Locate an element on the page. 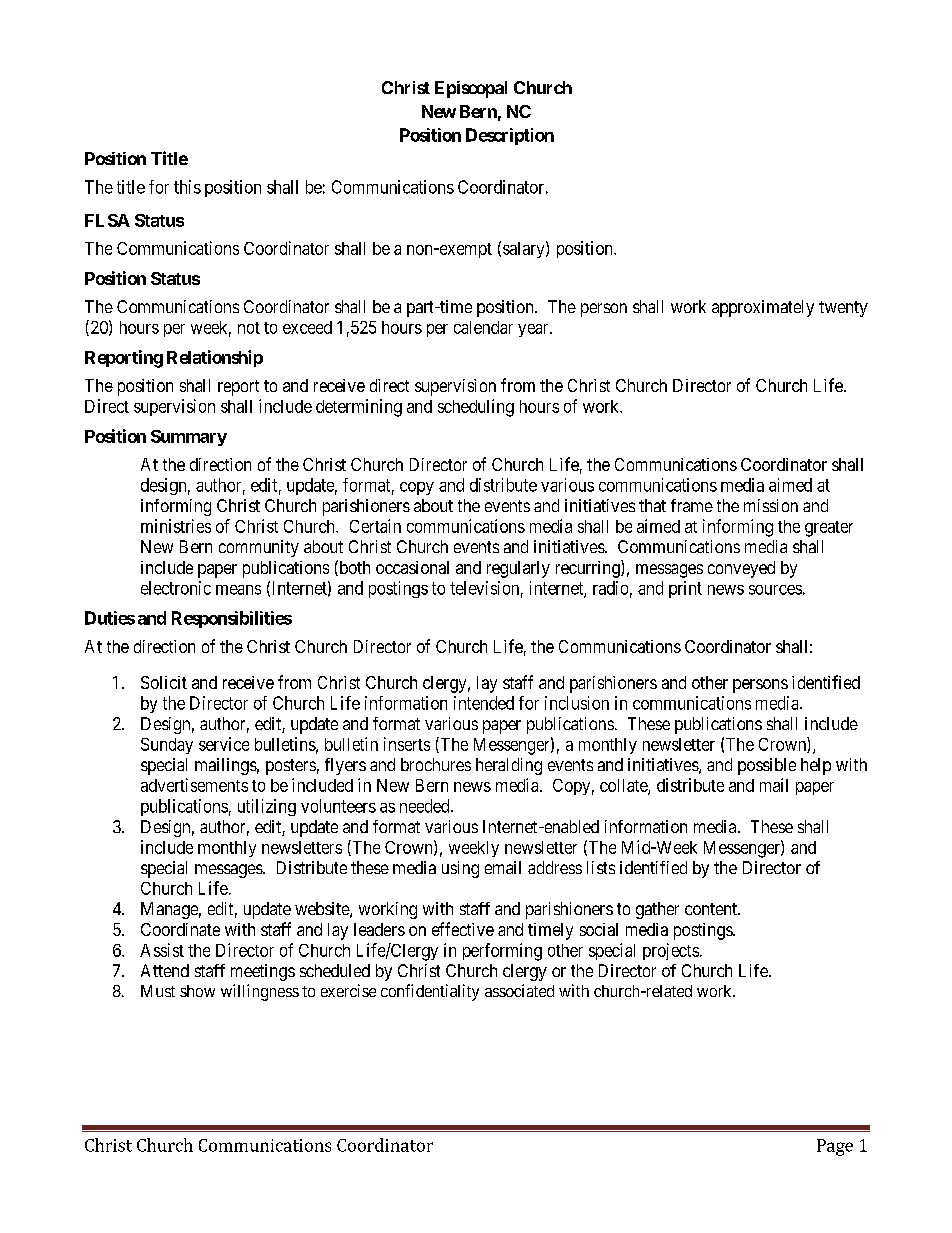  show is located at coordinates (197, 991).
